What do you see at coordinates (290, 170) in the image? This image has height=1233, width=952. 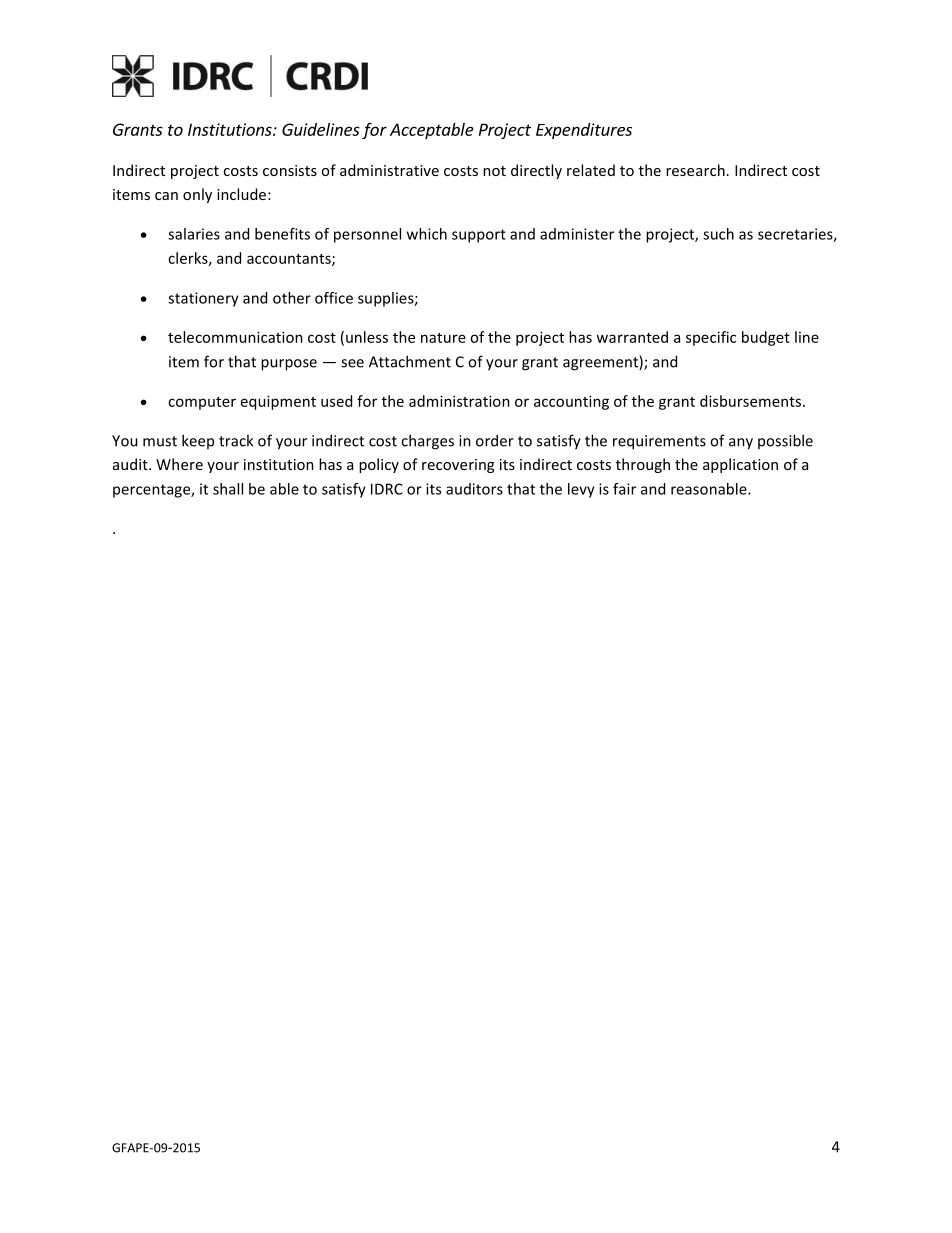 I see `consists` at bounding box center [290, 170].
